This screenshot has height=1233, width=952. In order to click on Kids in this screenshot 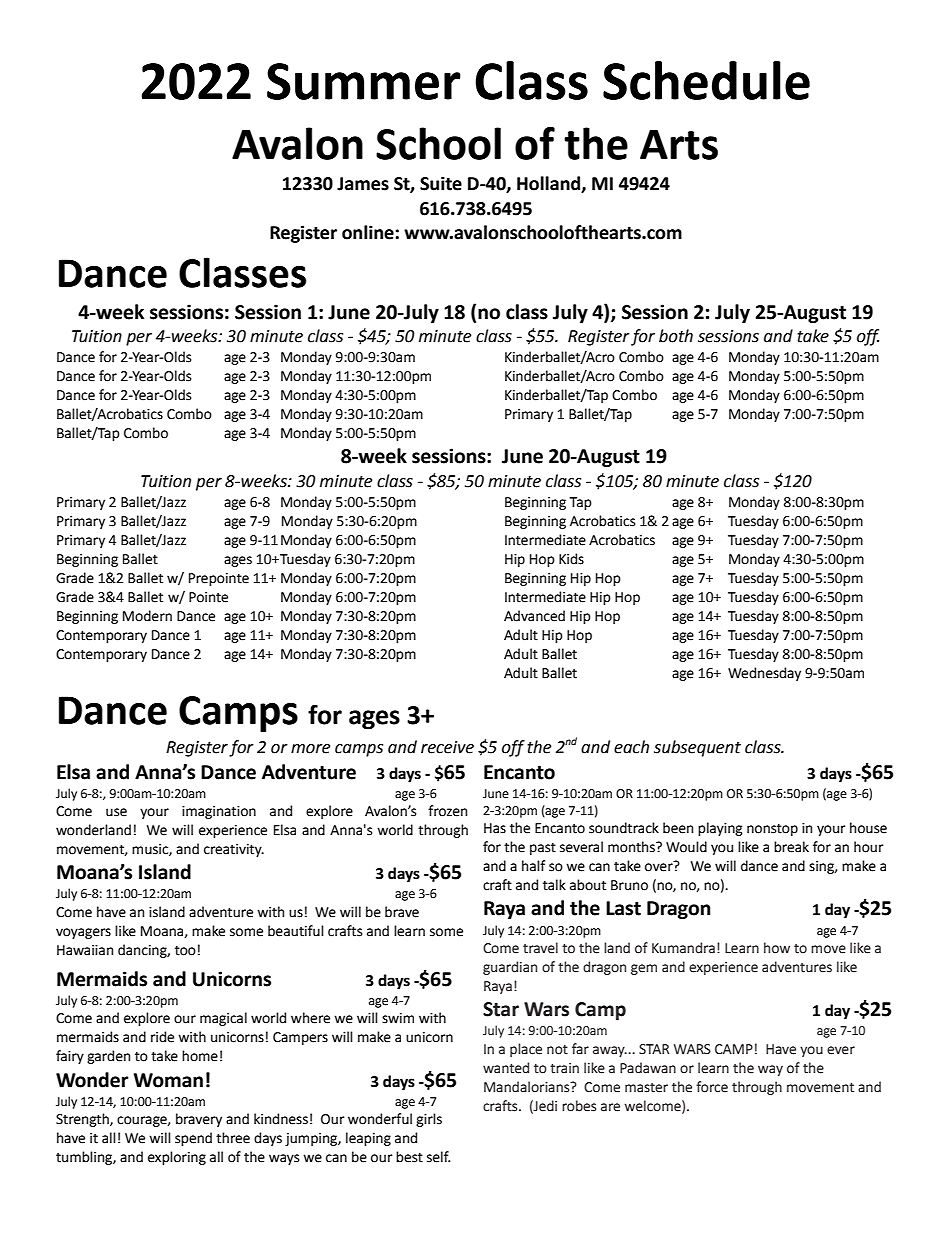, I will do `click(571, 559)`.
